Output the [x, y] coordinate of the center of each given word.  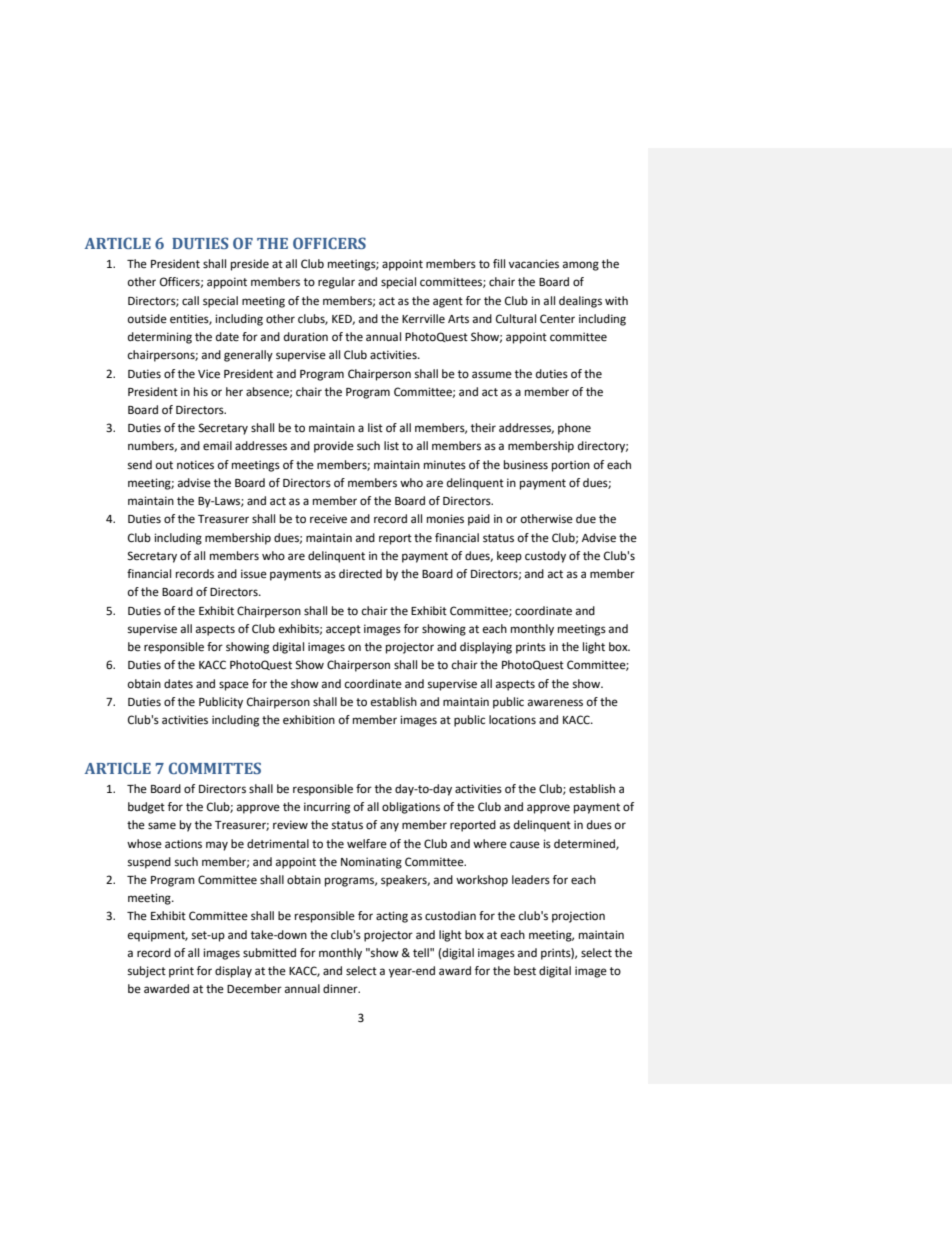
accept [343, 630]
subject [147, 972]
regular [336, 283]
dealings [580, 302]
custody [545, 557]
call [190, 300]
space [234, 686]
